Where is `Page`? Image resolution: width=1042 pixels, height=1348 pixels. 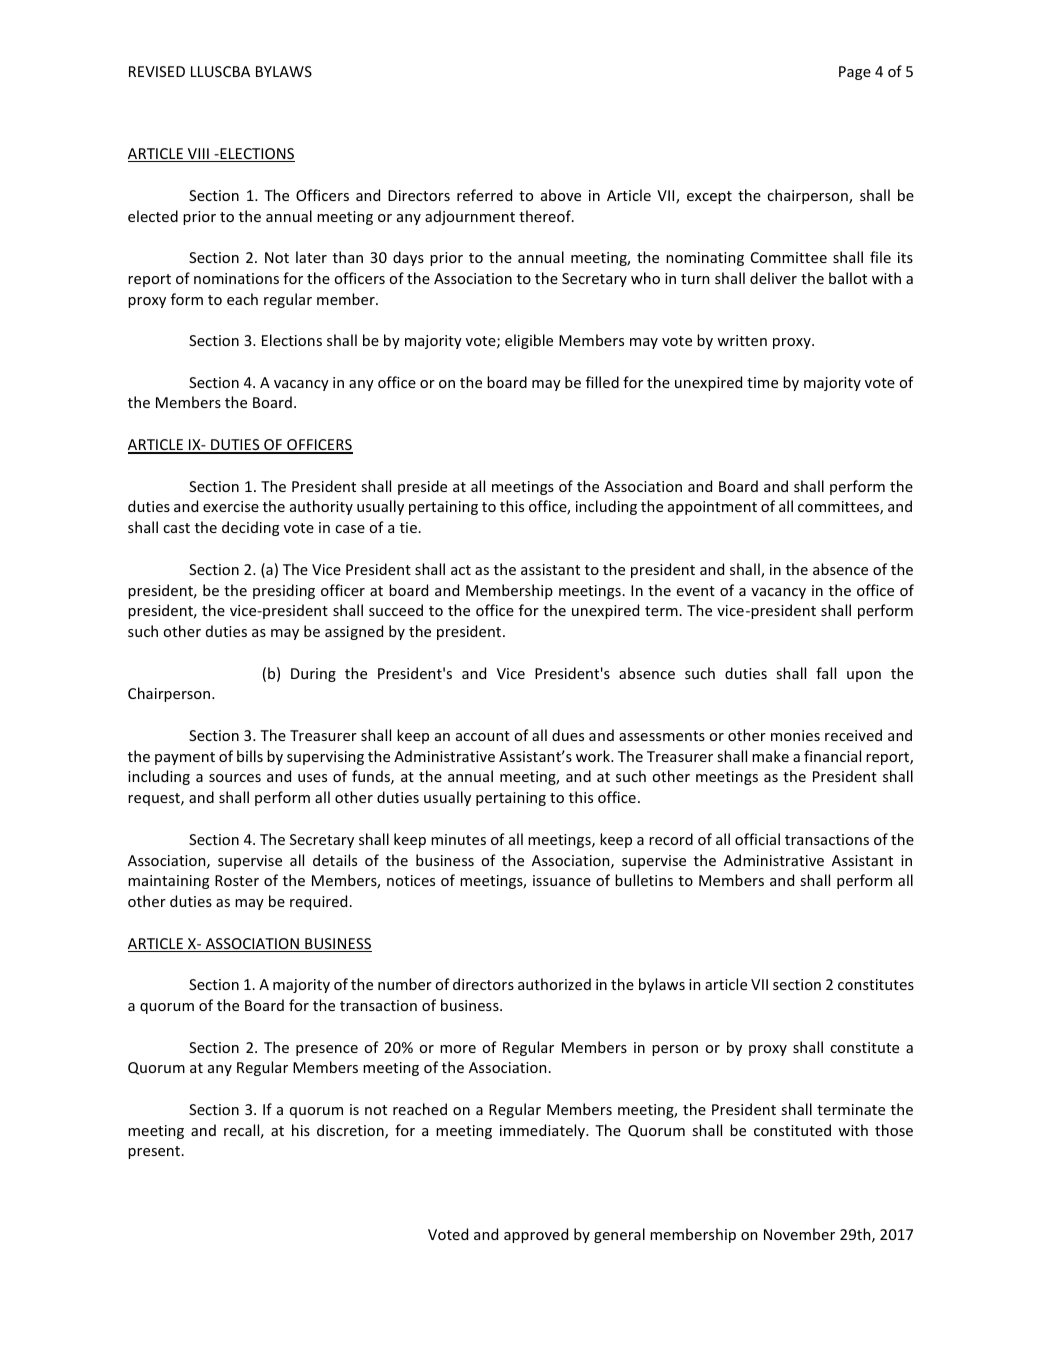
Page is located at coordinates (855, 73).
